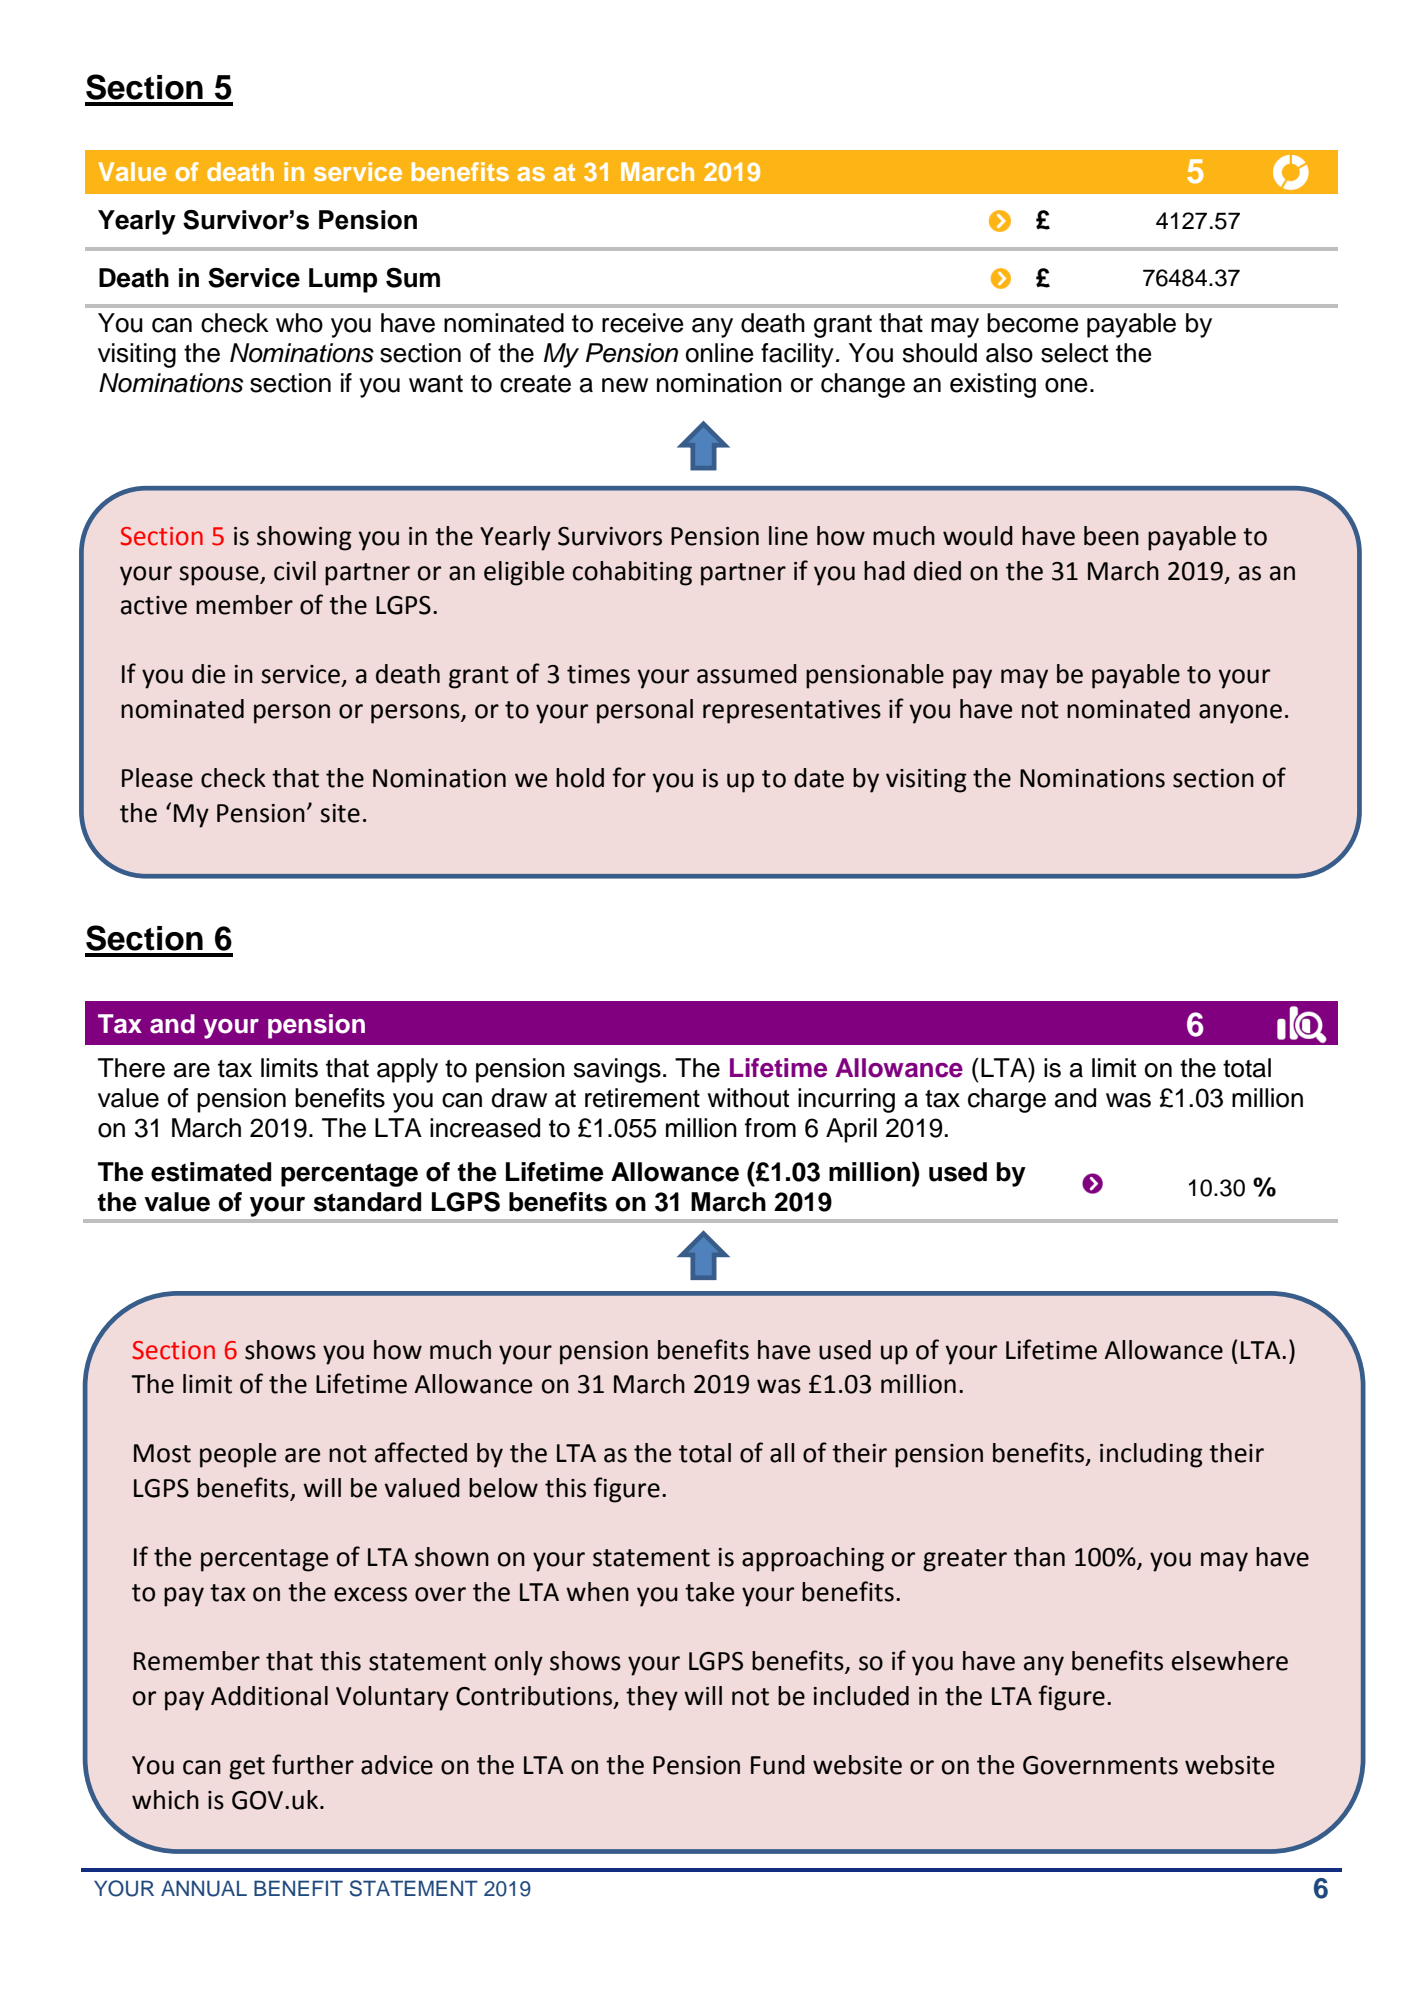 The height and width of the page is (1989, 1407). I want to click on charge, so click(1007, 1100).
